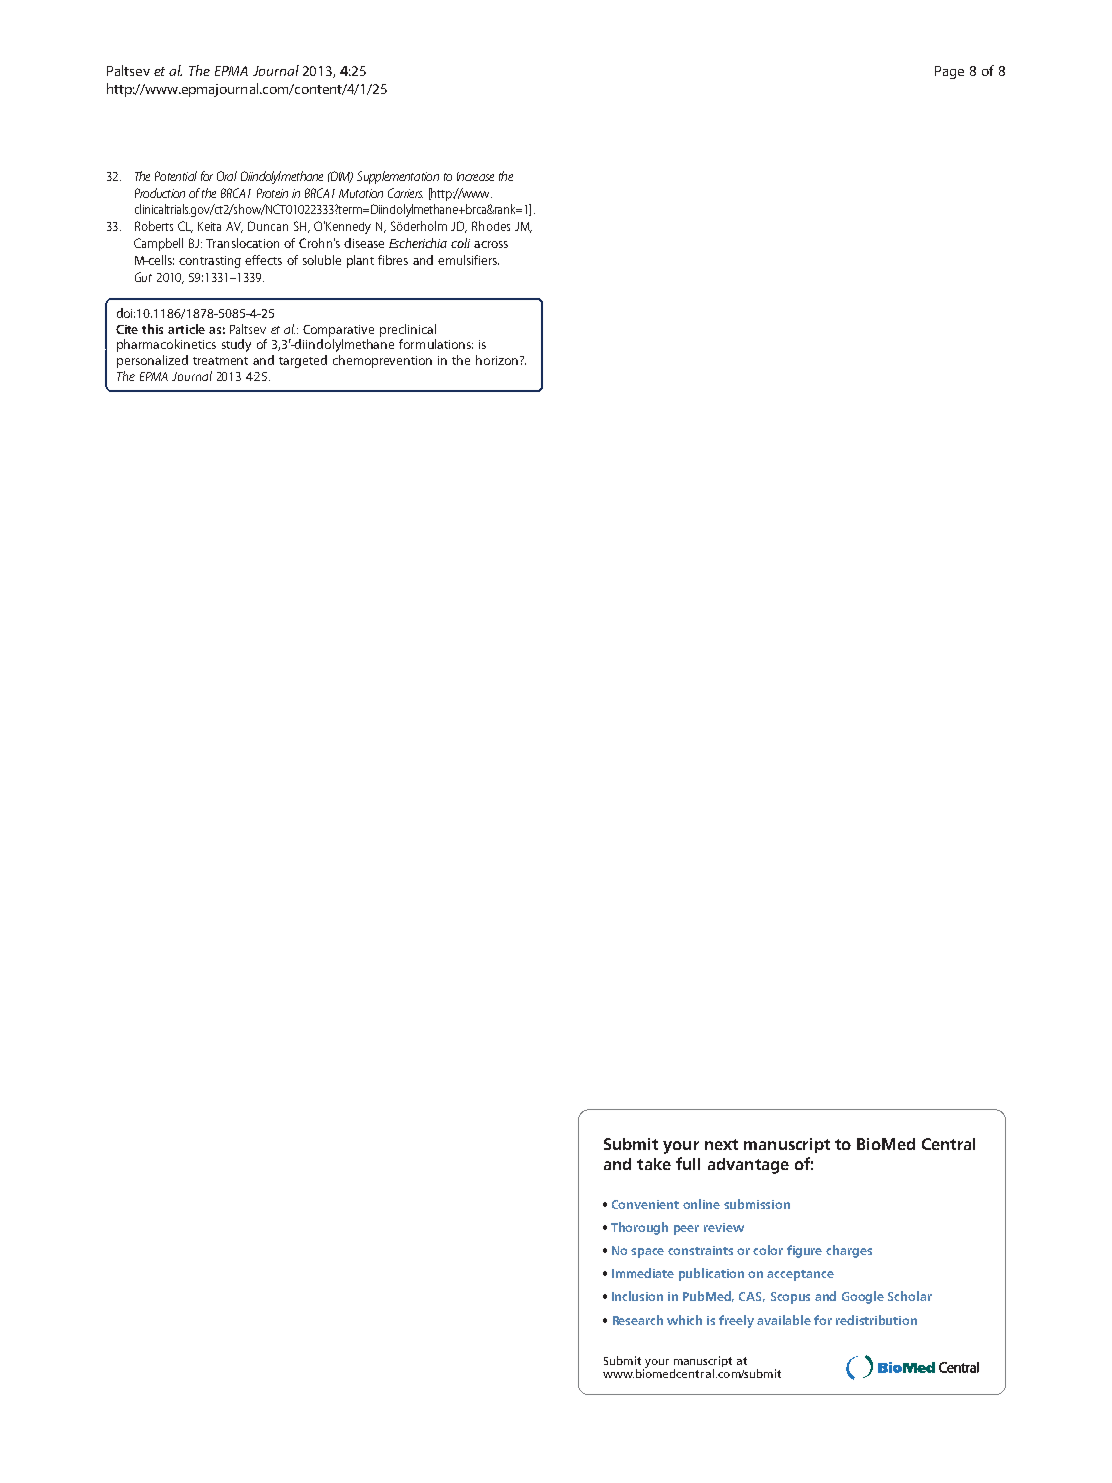  I want to click on Increase, so click(475, 176).
